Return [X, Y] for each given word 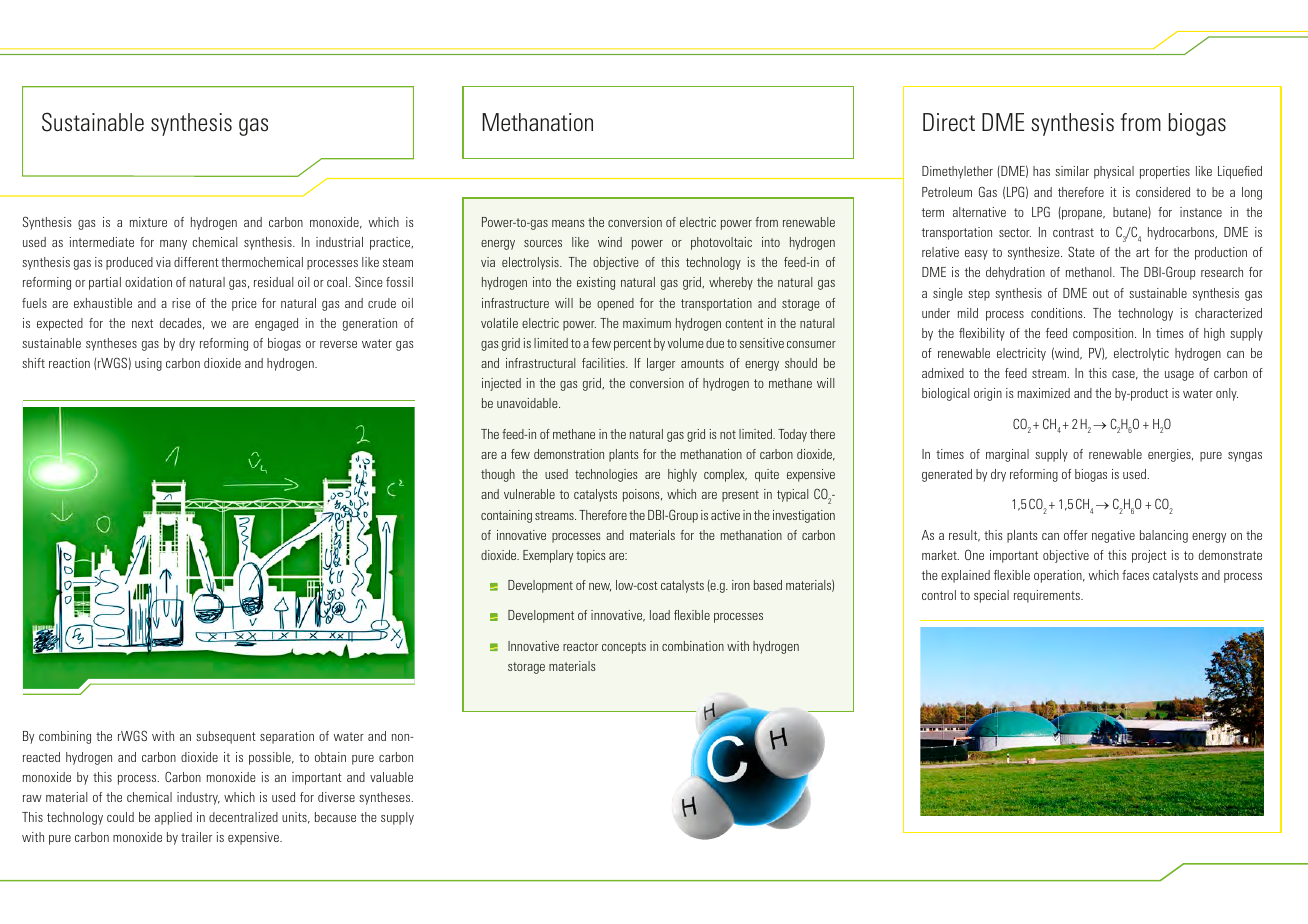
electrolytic [1141, 354]
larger [661, 364]
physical [1114, 172]
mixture [148, 222]
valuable [391, 777]
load [660, 615]
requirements [1048, 596]
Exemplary [548, 556]
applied [173, 818]
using [148, 364]
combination [693, 646]
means [568, 223]
